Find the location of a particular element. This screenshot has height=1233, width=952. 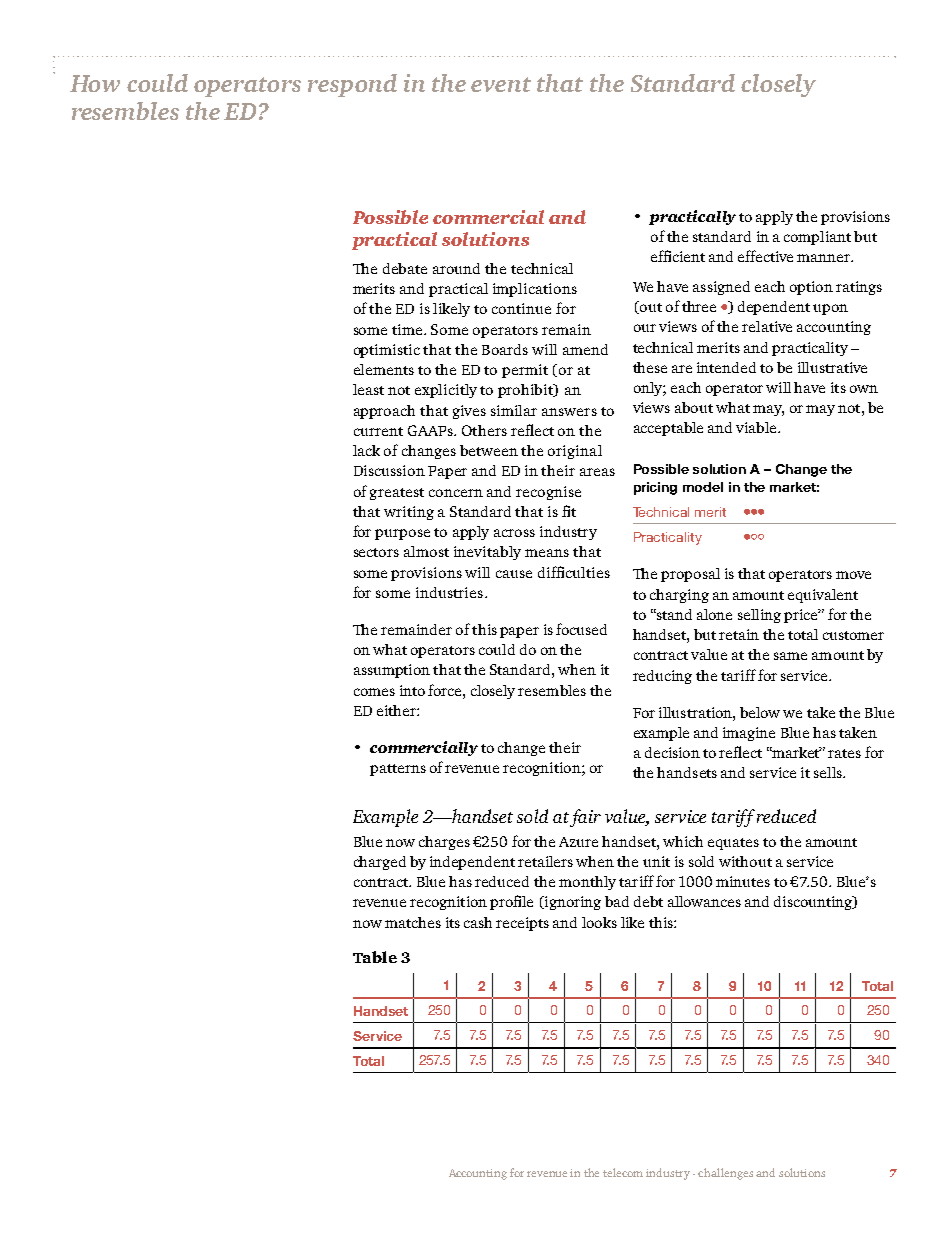

viable is located at coordinates (757, 427).
